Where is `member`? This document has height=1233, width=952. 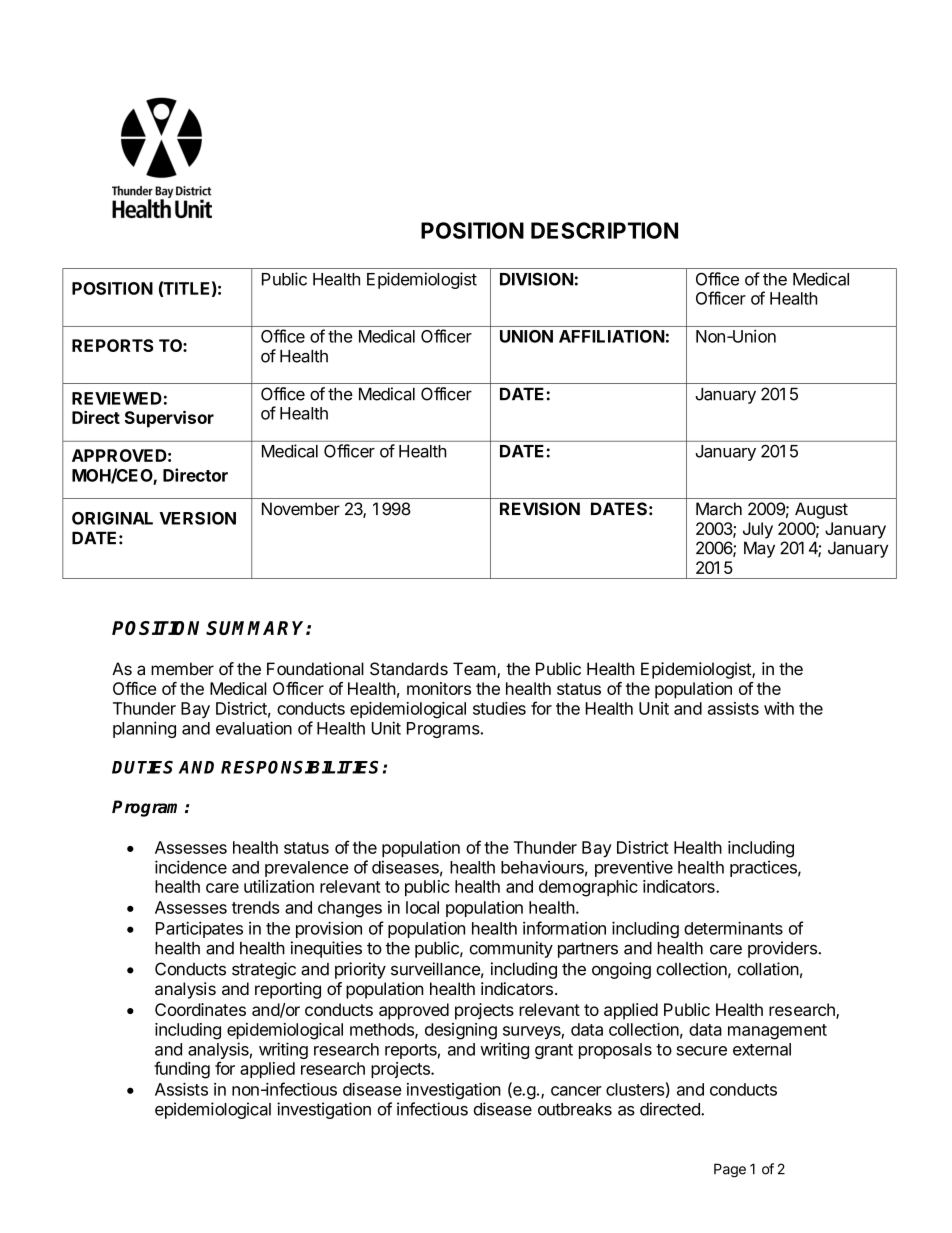 member is located at coordinates (182, 669).
